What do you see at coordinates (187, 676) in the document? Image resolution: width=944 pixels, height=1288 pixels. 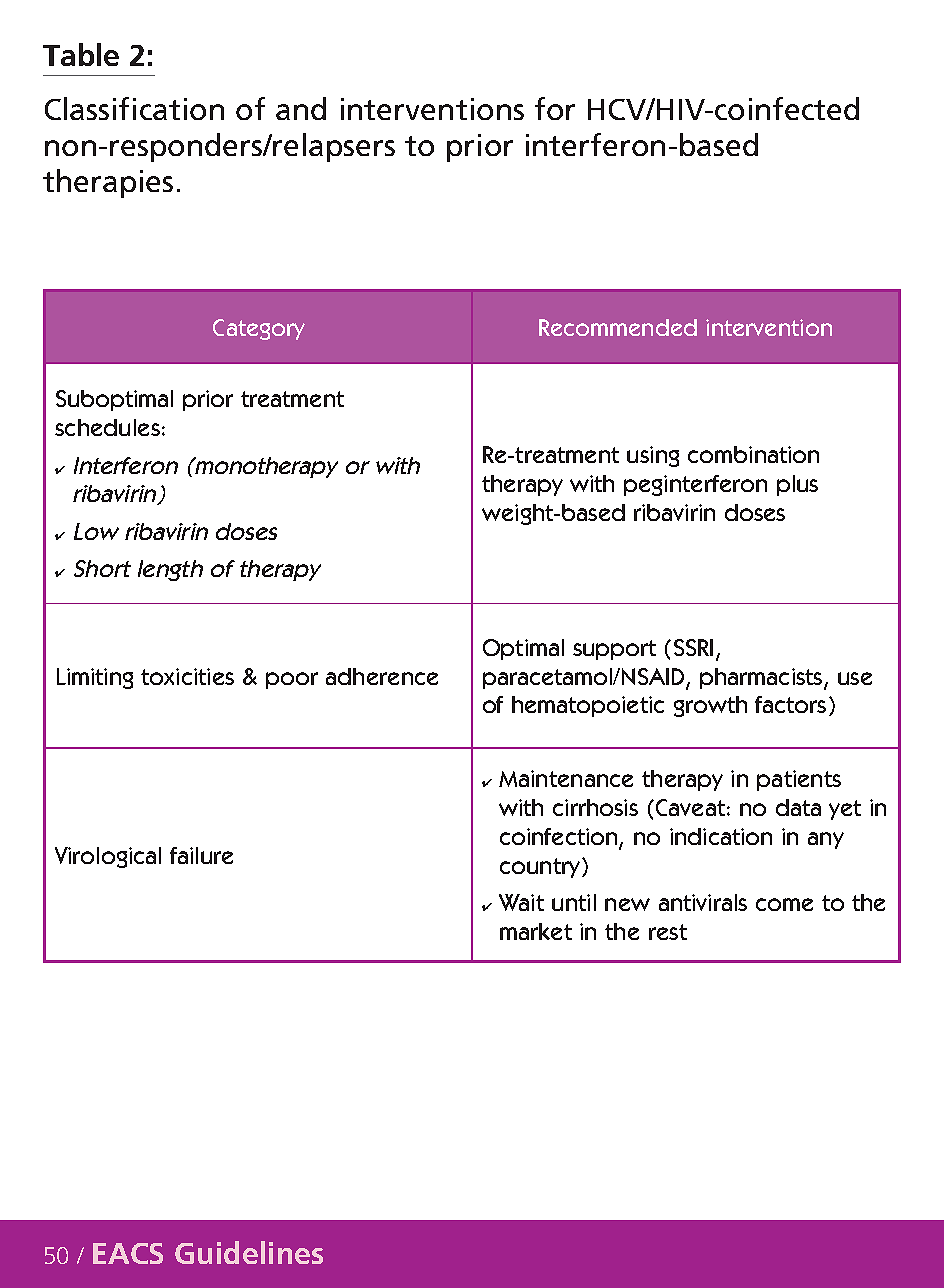 I see `toxicities` at bounding box center [187, 676].
